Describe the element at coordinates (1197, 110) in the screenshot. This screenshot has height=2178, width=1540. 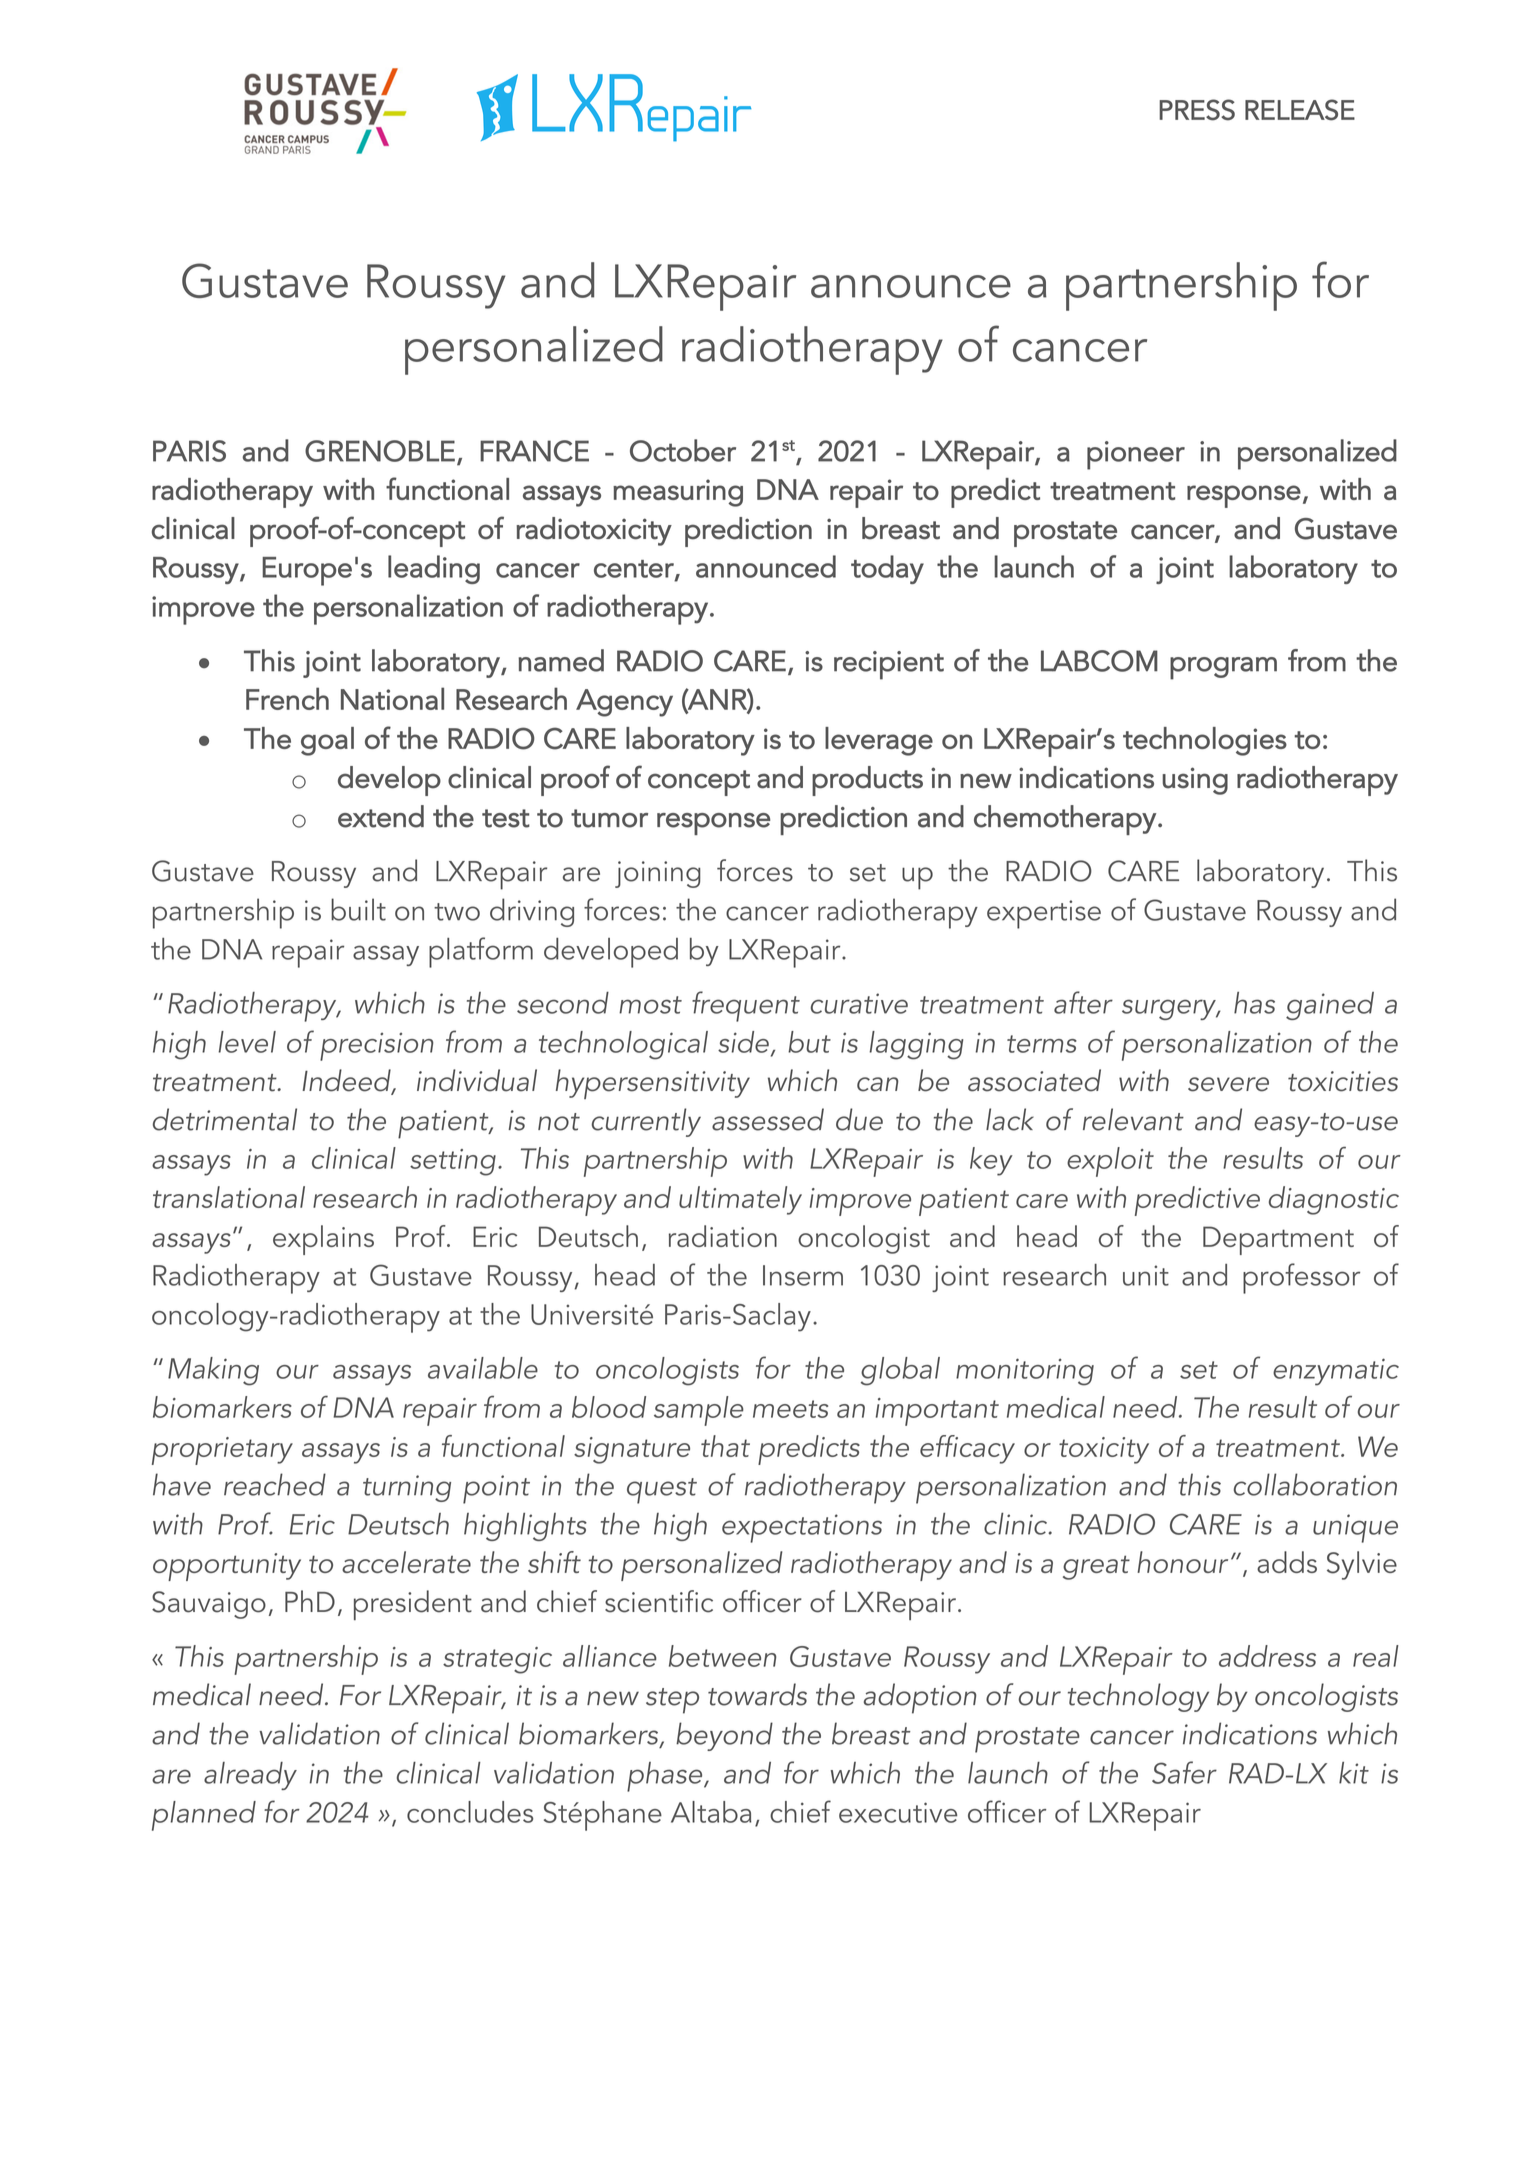
I see `PRESS` at that location.
